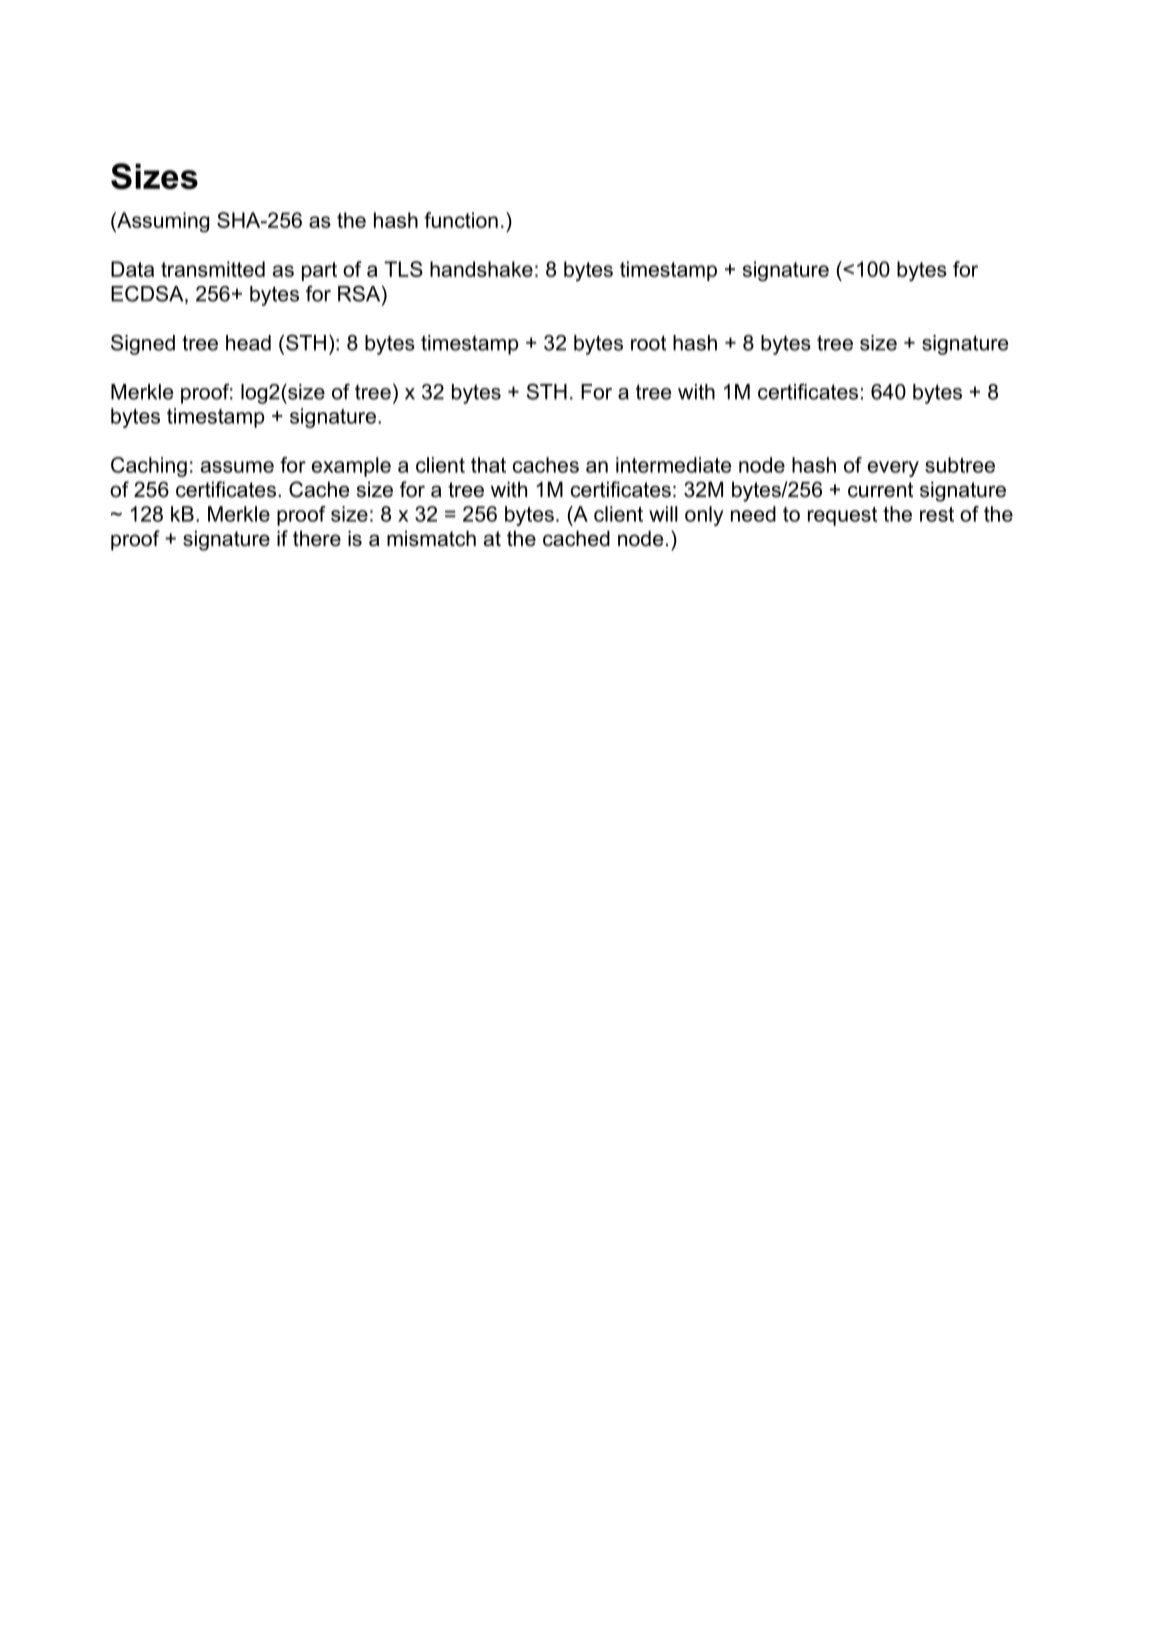  Describe the element at coordinates (248, 343) in the page. I see `head` at that location.
